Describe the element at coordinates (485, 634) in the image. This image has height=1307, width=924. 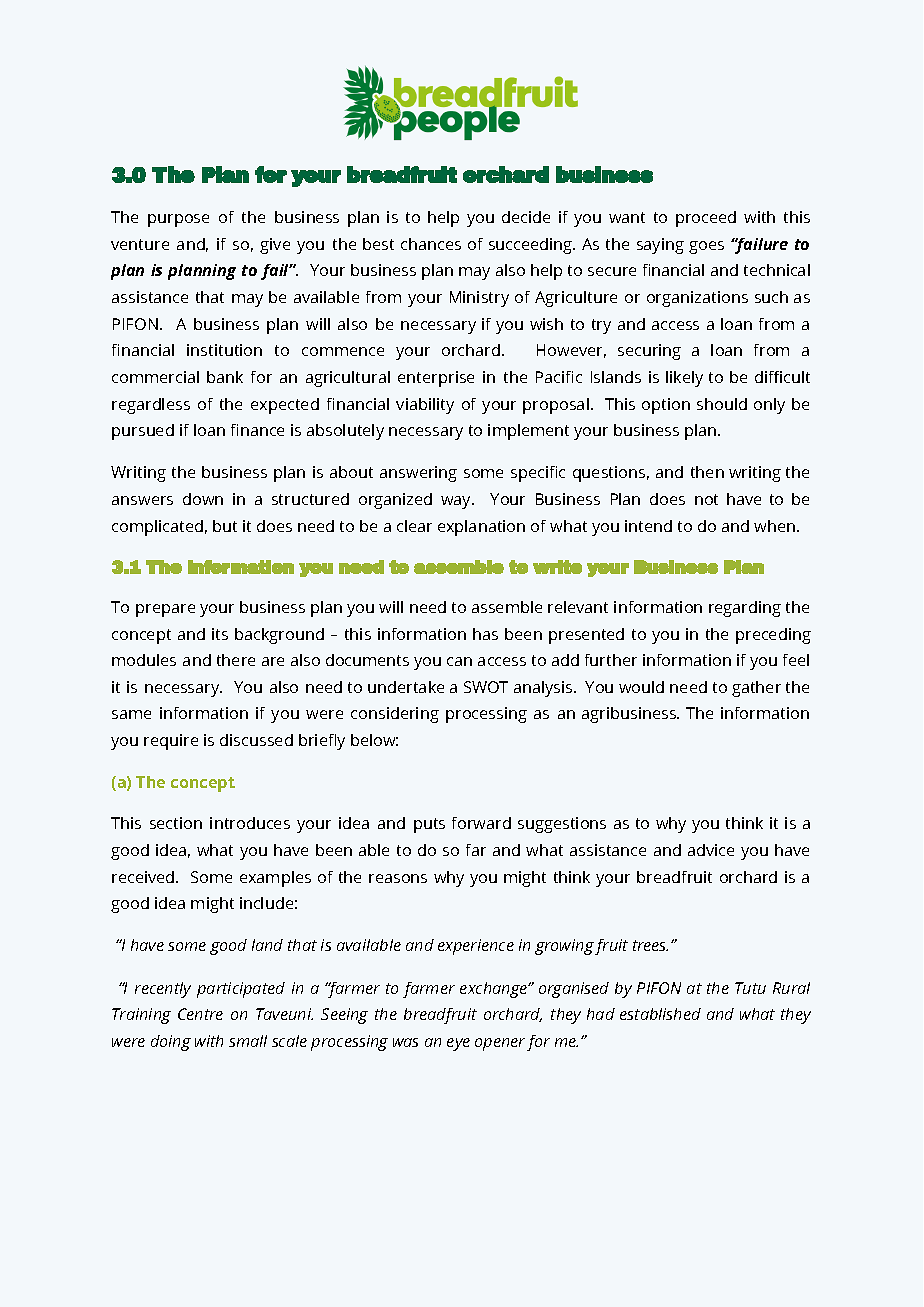
I see `has` at that location.
